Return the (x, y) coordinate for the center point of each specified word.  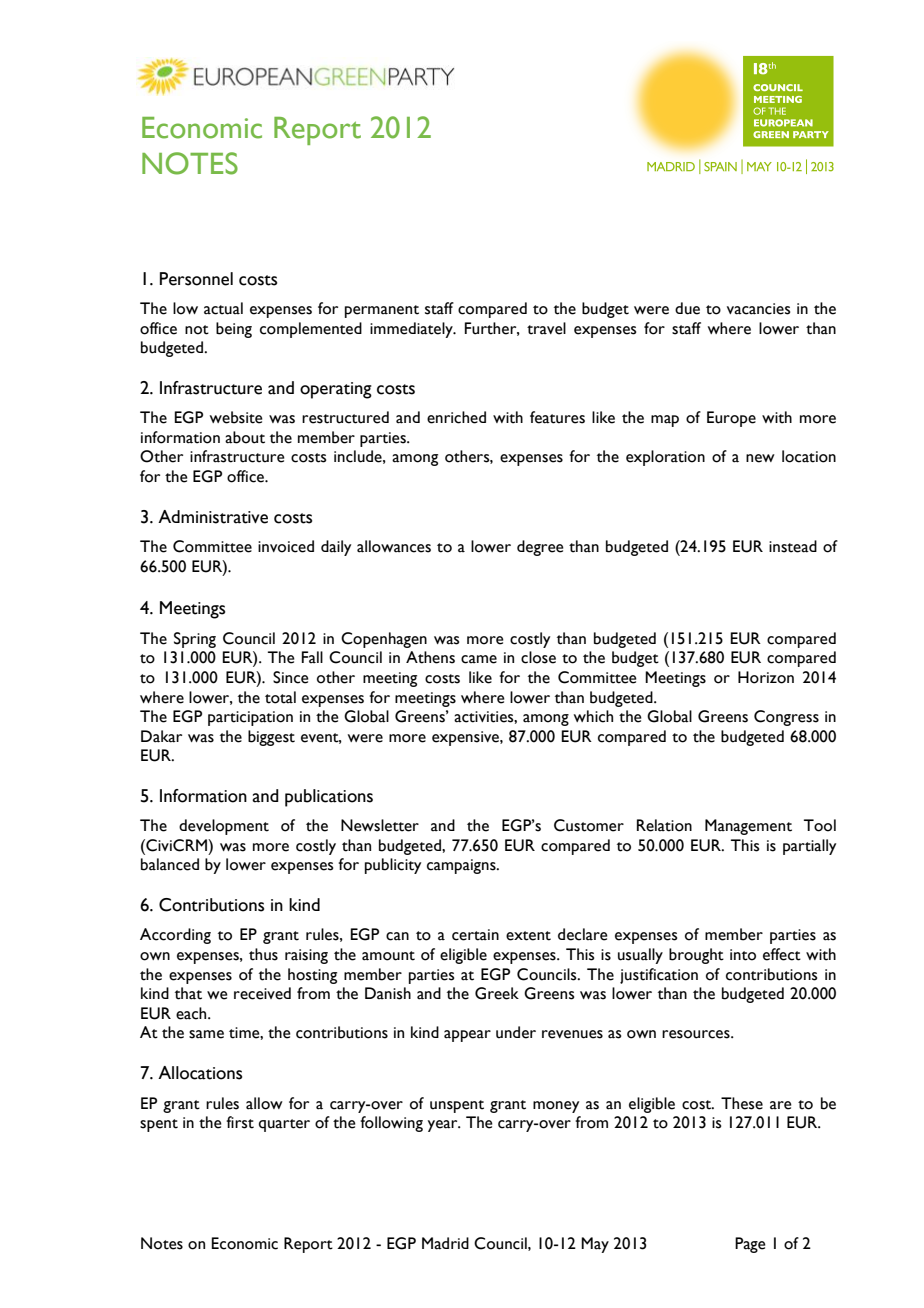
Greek (497, 993)
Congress (786, 718)
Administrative (213, 517)
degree (540, 548)
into (743, 955)
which (593, 716)
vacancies (758, 309)
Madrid (445, 1243)
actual (223, 308)
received (262, 993)
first (240, 1122)
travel (546, 328)
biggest (271, 738)
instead (793, 546)
